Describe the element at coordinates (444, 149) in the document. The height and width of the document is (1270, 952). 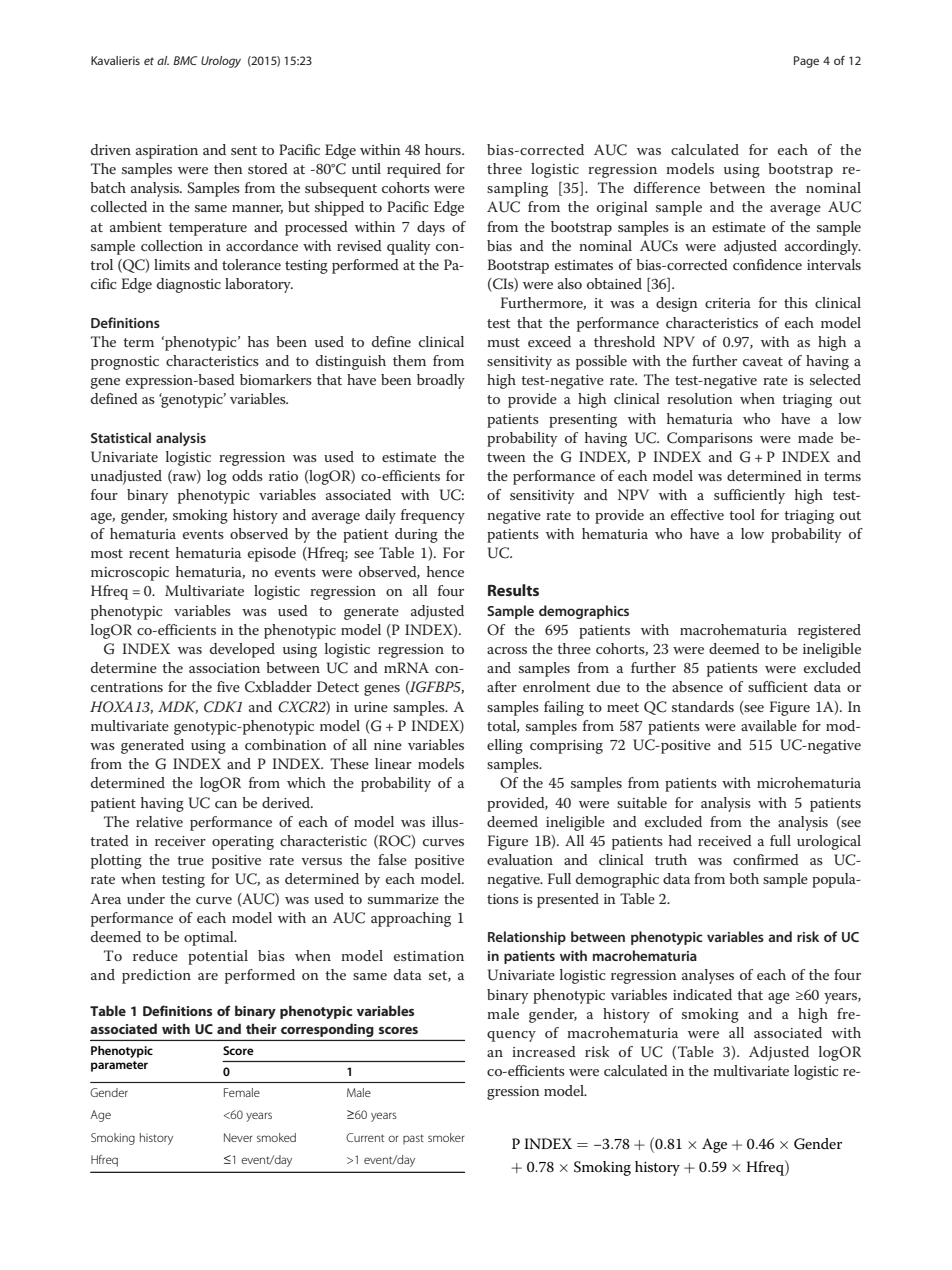
I see `hours` at that location.
